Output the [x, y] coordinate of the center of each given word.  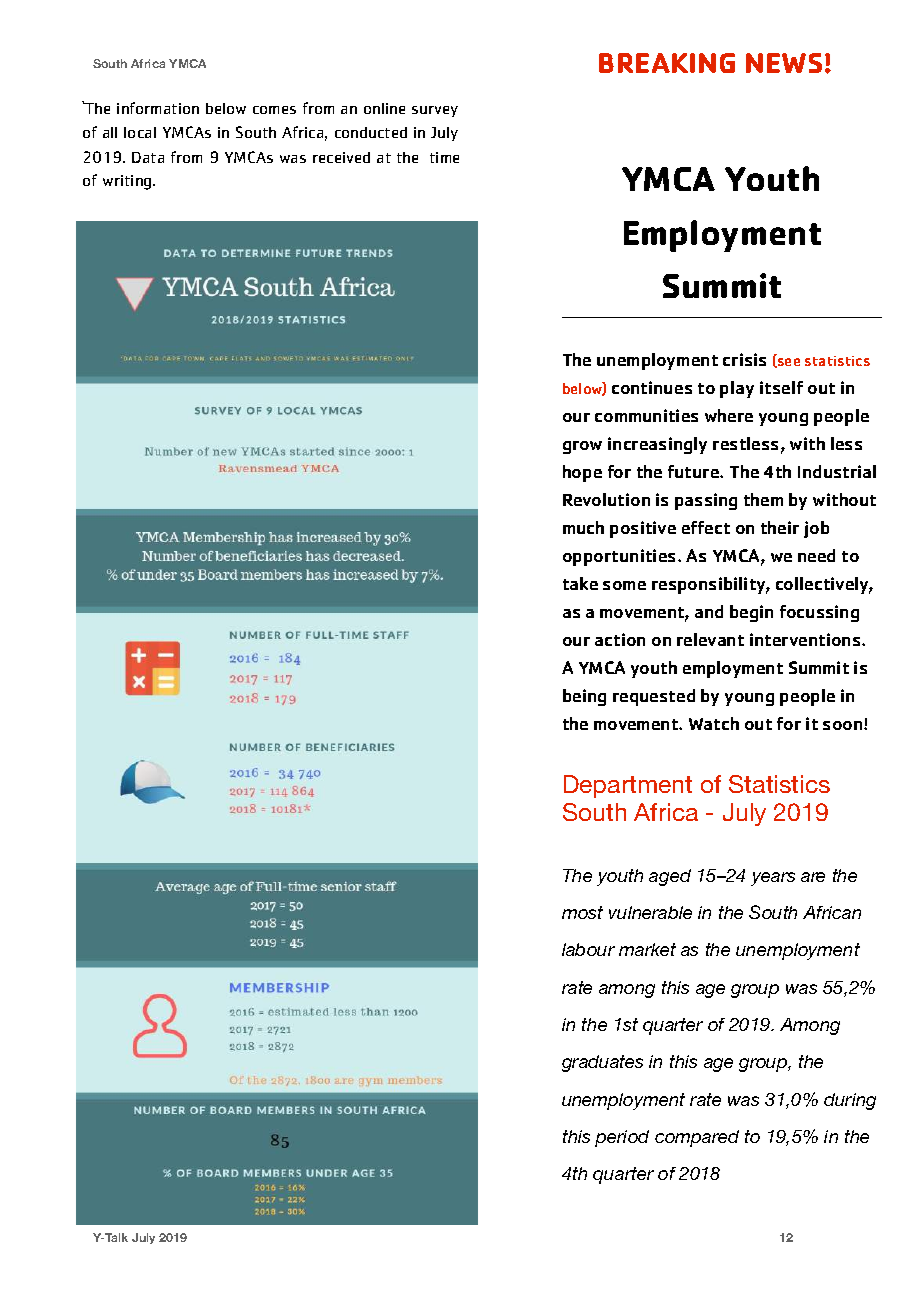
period [622, 1138]
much [583, 527]
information [158, 108]
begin [751, 613]
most [582, 912]
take [580, 583]
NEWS [784, 63]
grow [582, 447]
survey [435, 111]
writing [128, 182]
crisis [744, 359]
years [773, 879]
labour [588, 949]
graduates [602, 1063]
